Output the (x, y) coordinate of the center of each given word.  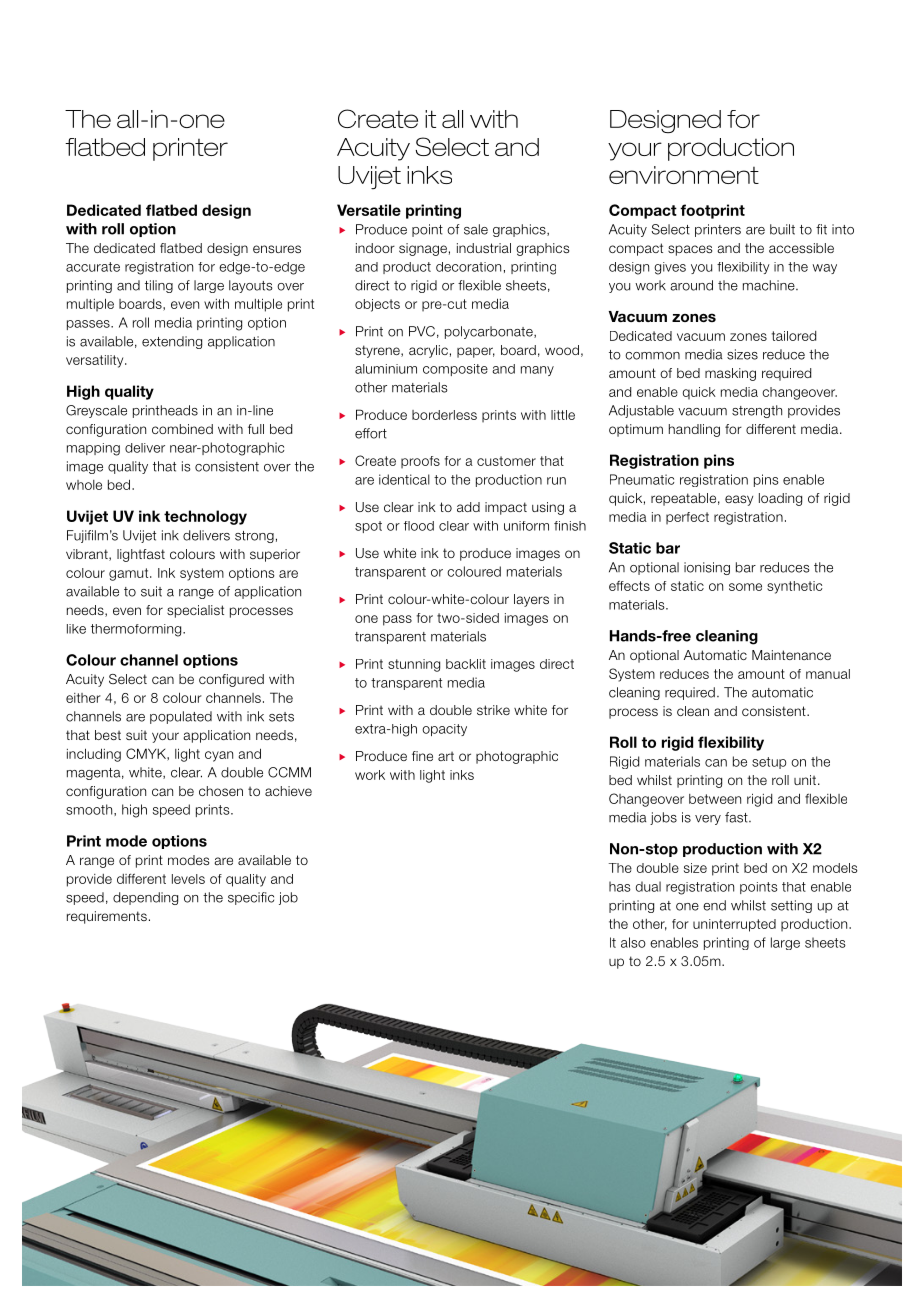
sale (476, 229)
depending (145, 898)
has (620, 886)
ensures (277, 249)
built (782, 229)
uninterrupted (734, 925)
